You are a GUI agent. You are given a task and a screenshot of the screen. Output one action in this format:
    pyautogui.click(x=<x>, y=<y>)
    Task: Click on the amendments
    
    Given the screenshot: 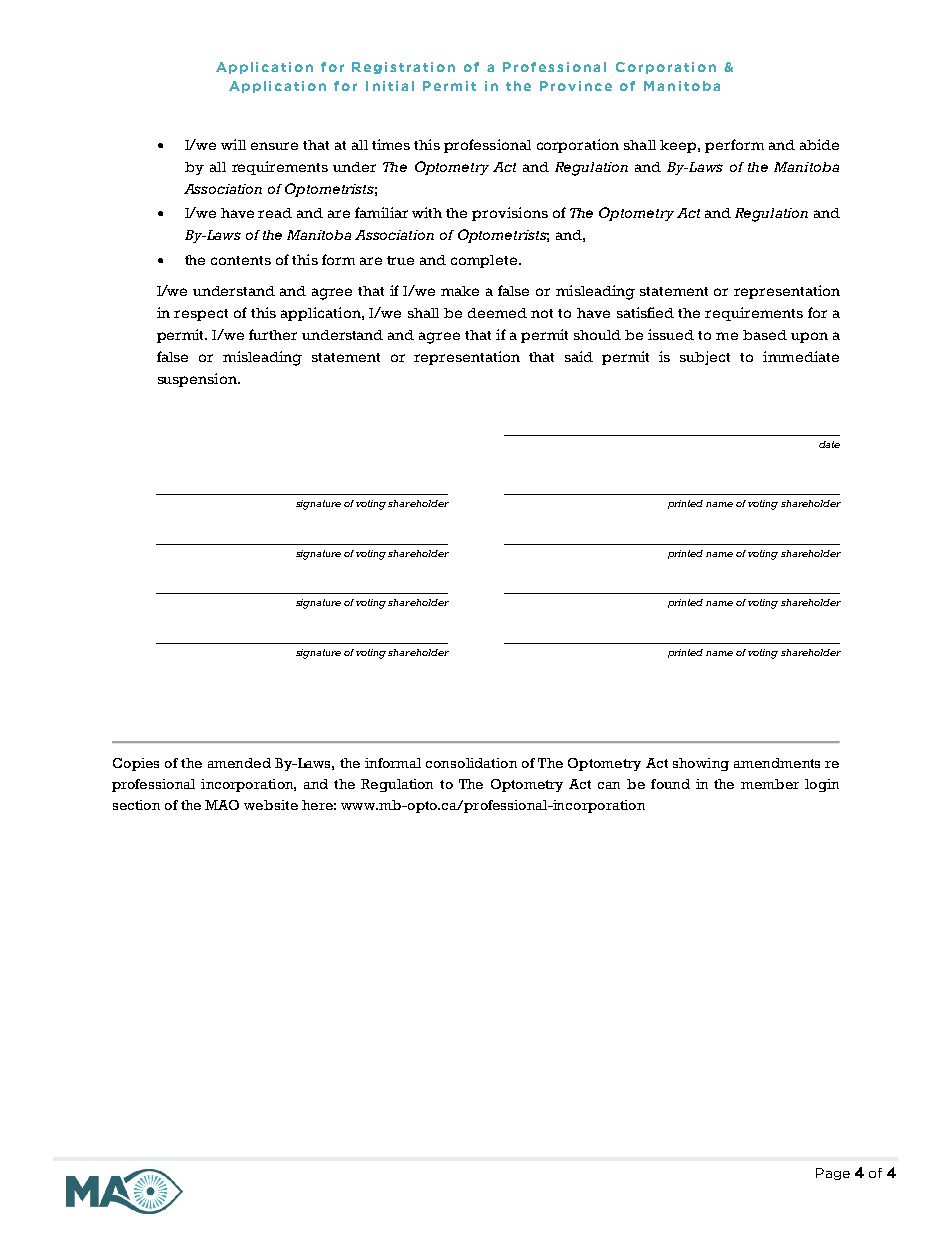 What is the action you would take?
    pyautogui.click(x=777, y=763)
